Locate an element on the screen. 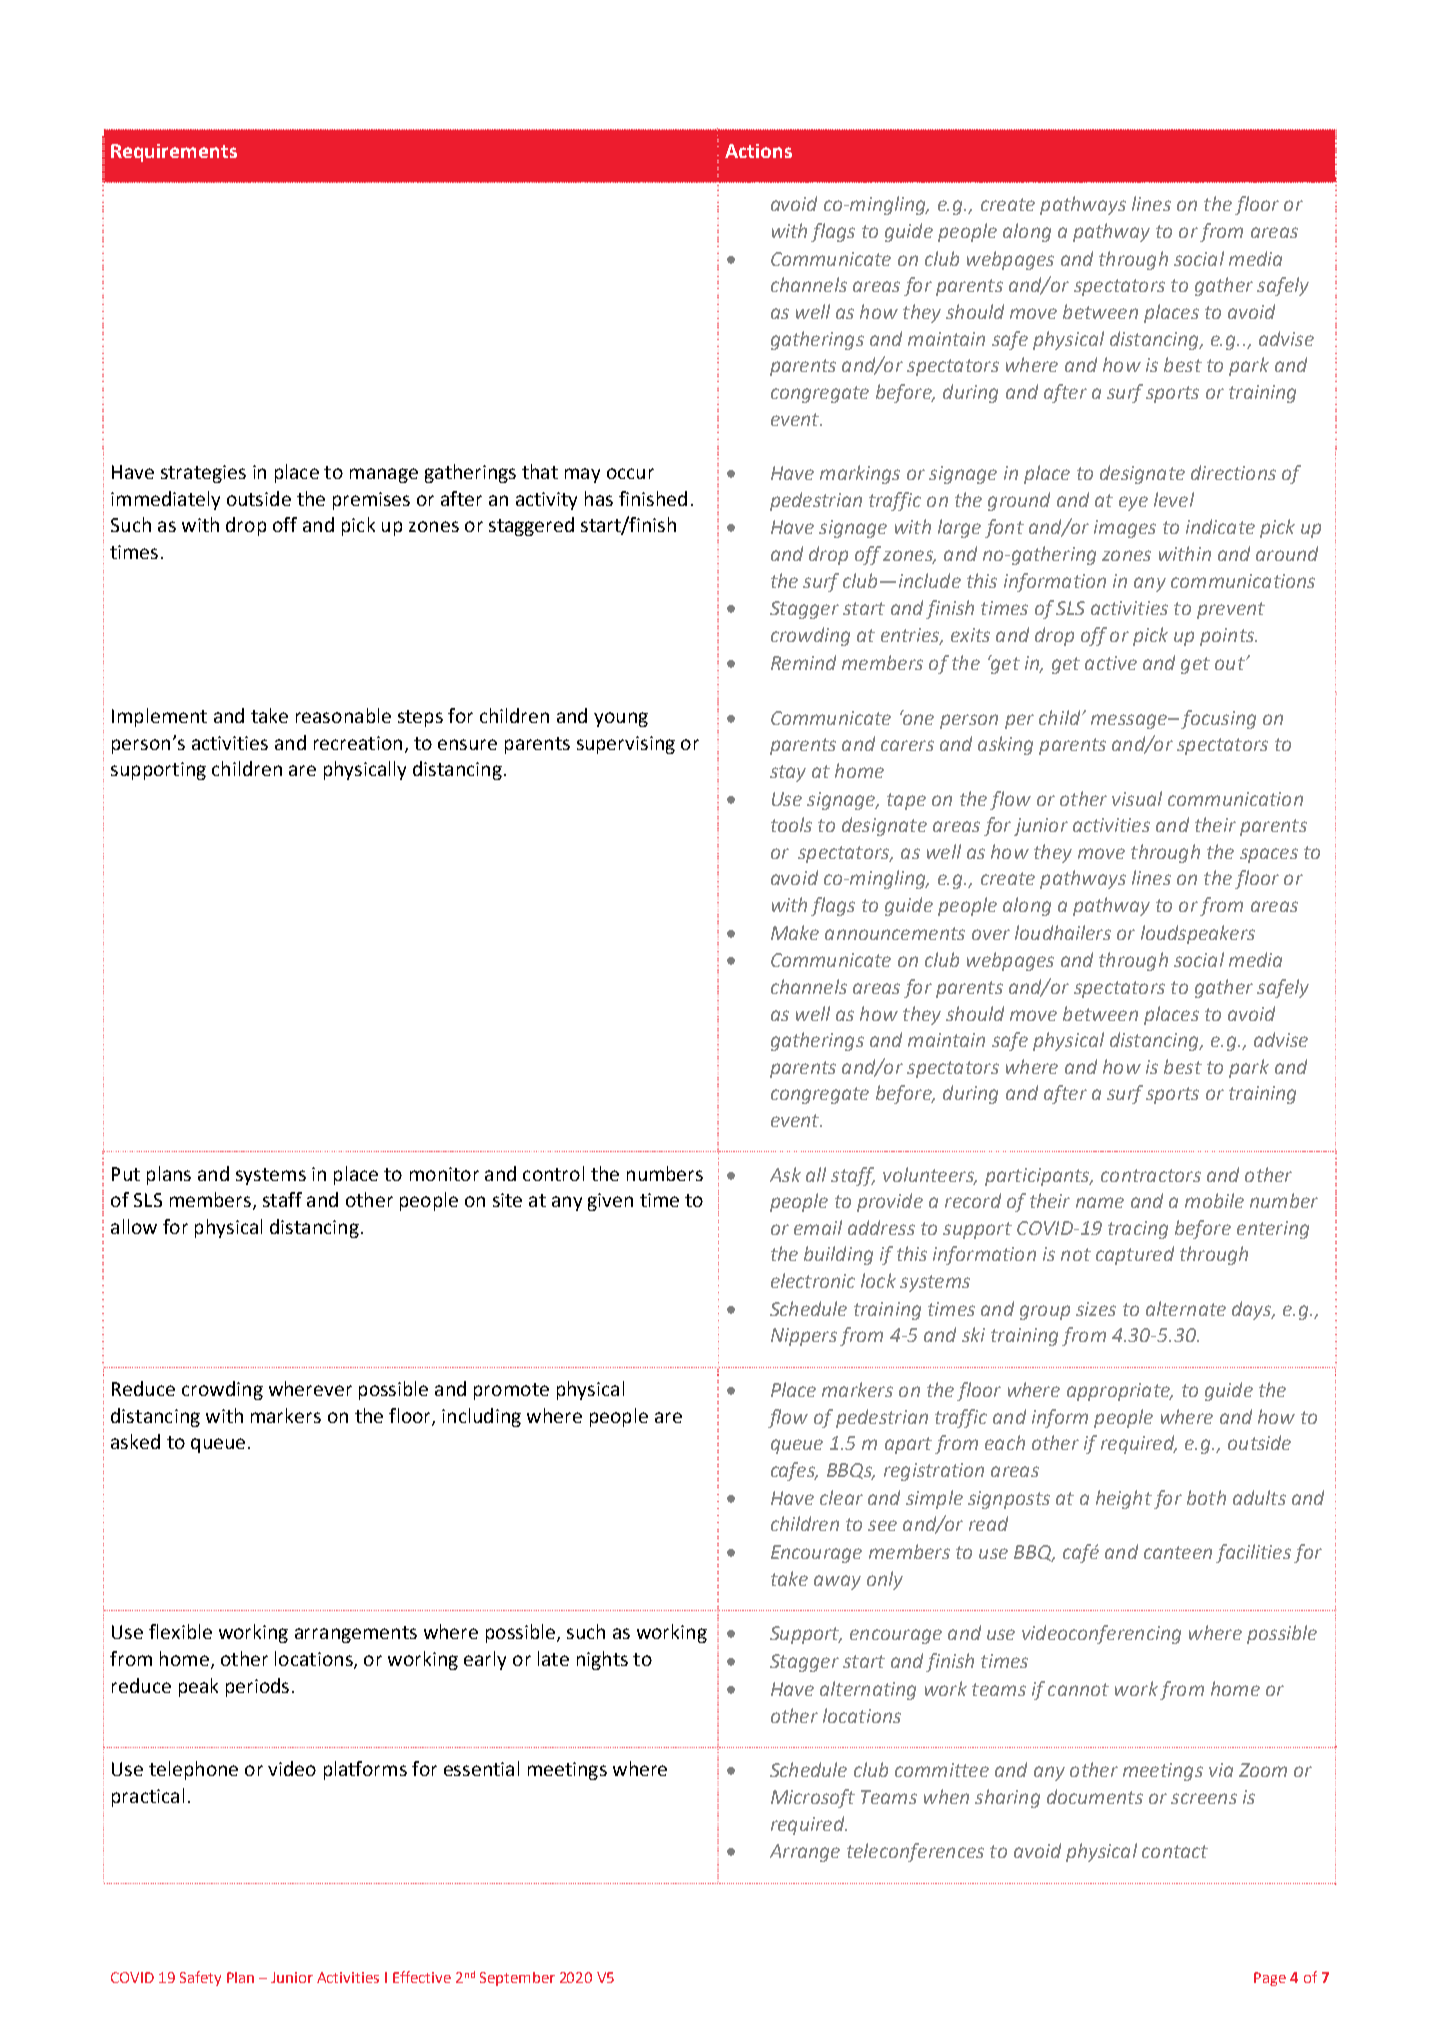 The image size is (1439, 2036). visual is located at coordinates (1137, 798).
